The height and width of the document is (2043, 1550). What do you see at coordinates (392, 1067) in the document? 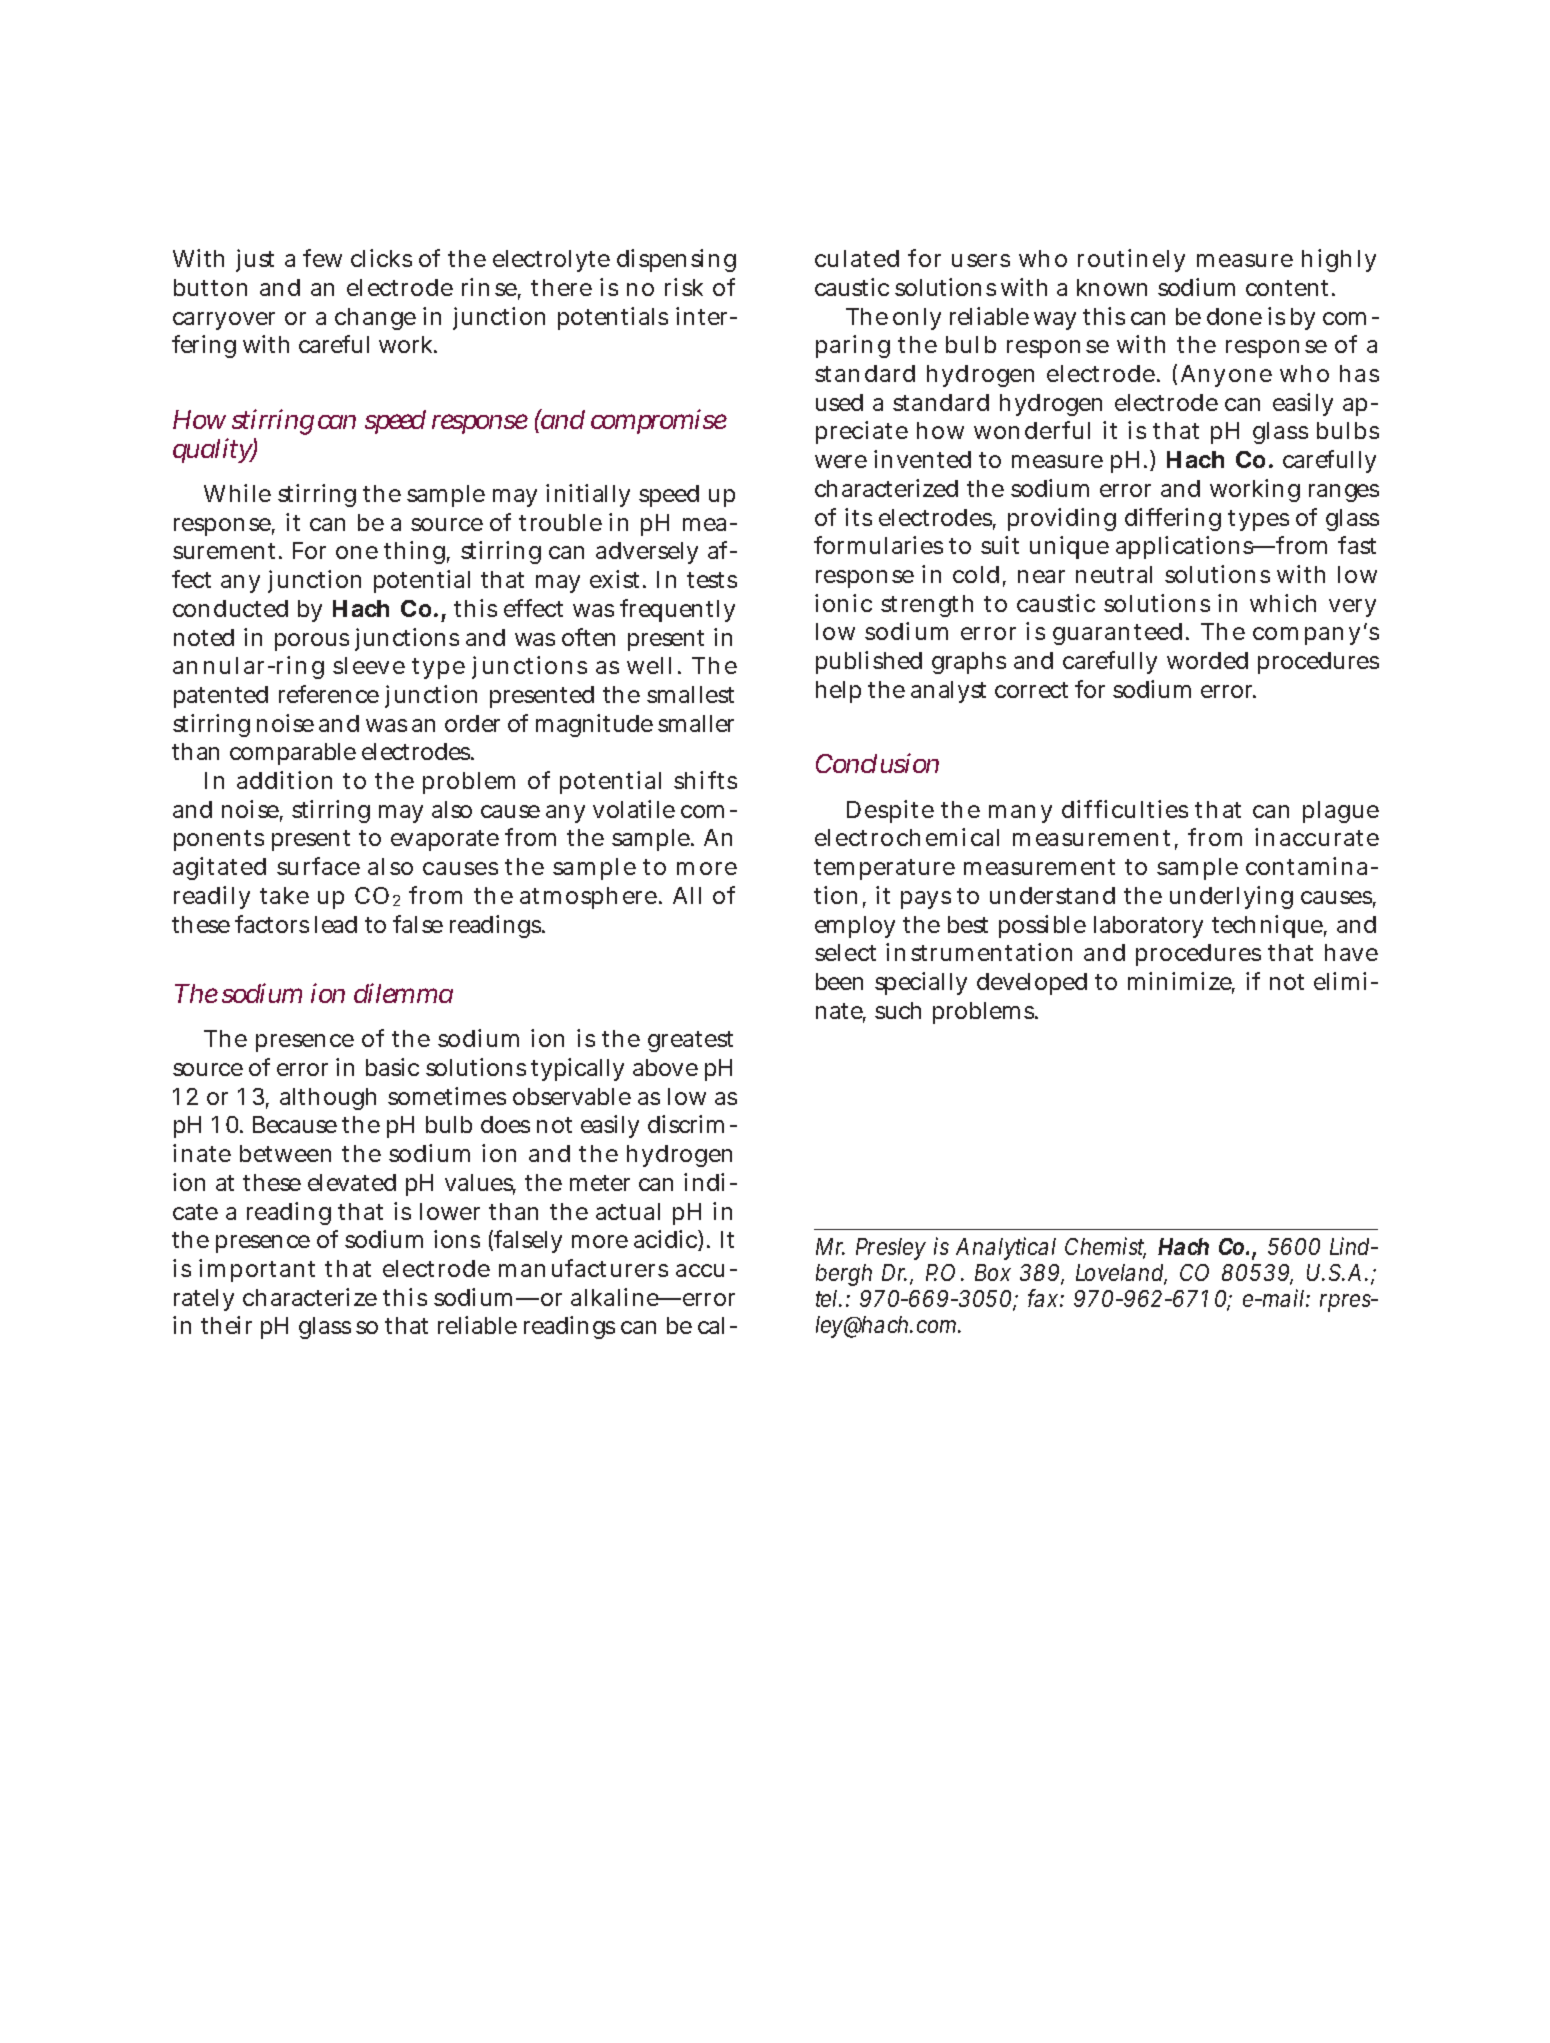
I see `basic` at bounding box center [392, 1067].
